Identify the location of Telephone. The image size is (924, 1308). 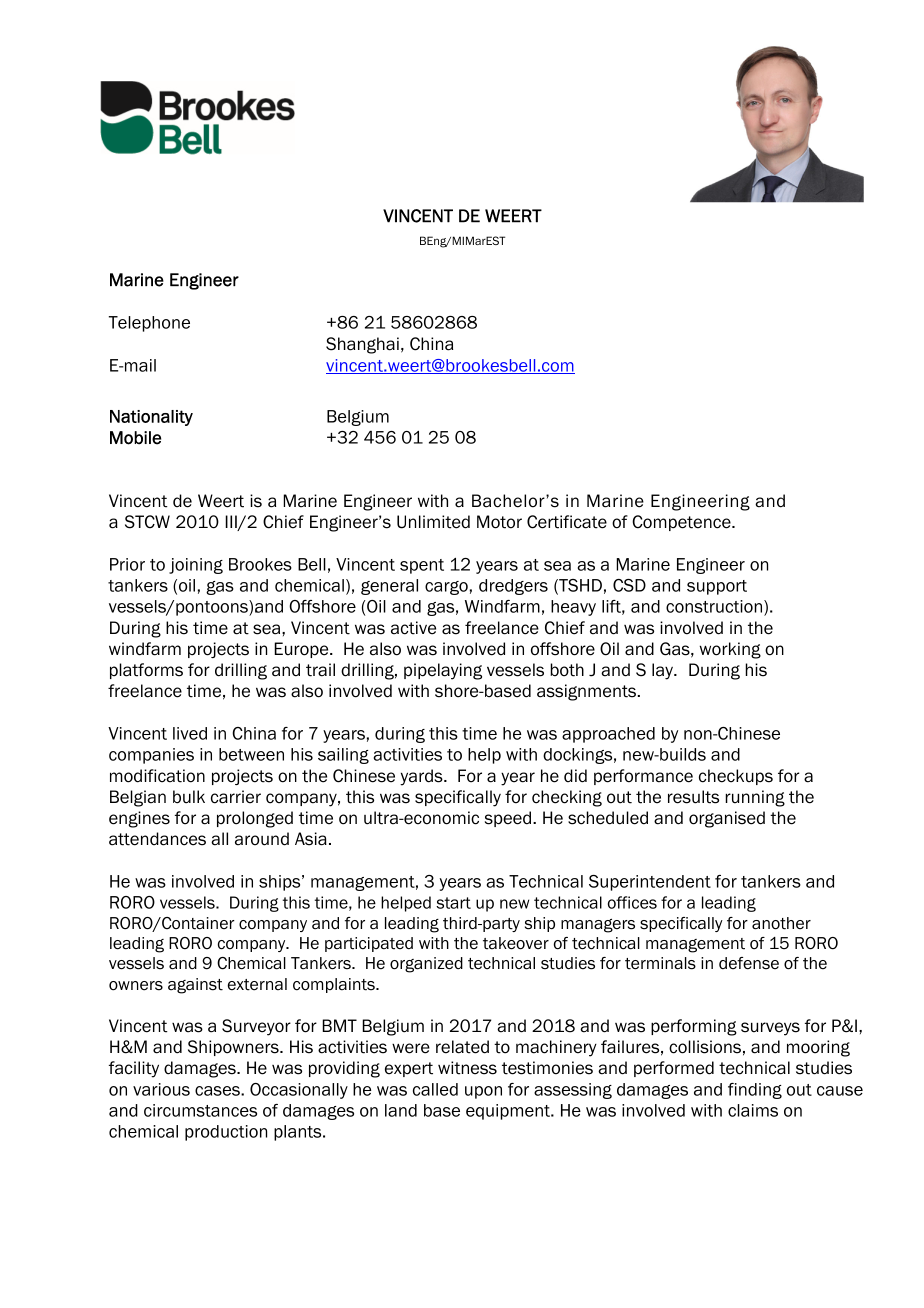
(149, 324).
